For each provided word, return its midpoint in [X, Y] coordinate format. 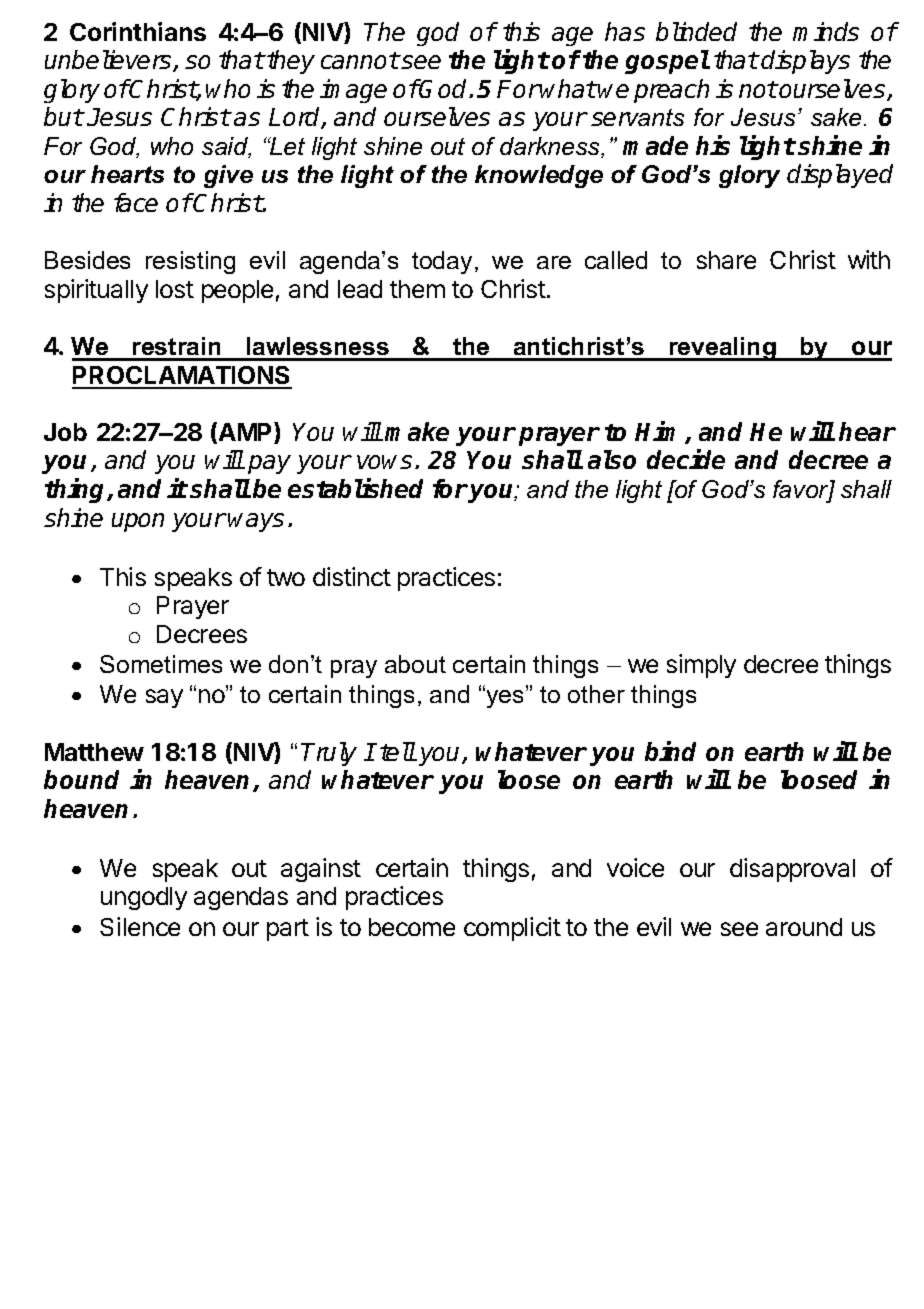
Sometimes [161, 664]
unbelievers [109, 61]
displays [805, 62]
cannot [360, 60]
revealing [722, 349]
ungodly [144, 898]
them [417, 289]
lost [175, 289]
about [415, 664]
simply [701, 666]
